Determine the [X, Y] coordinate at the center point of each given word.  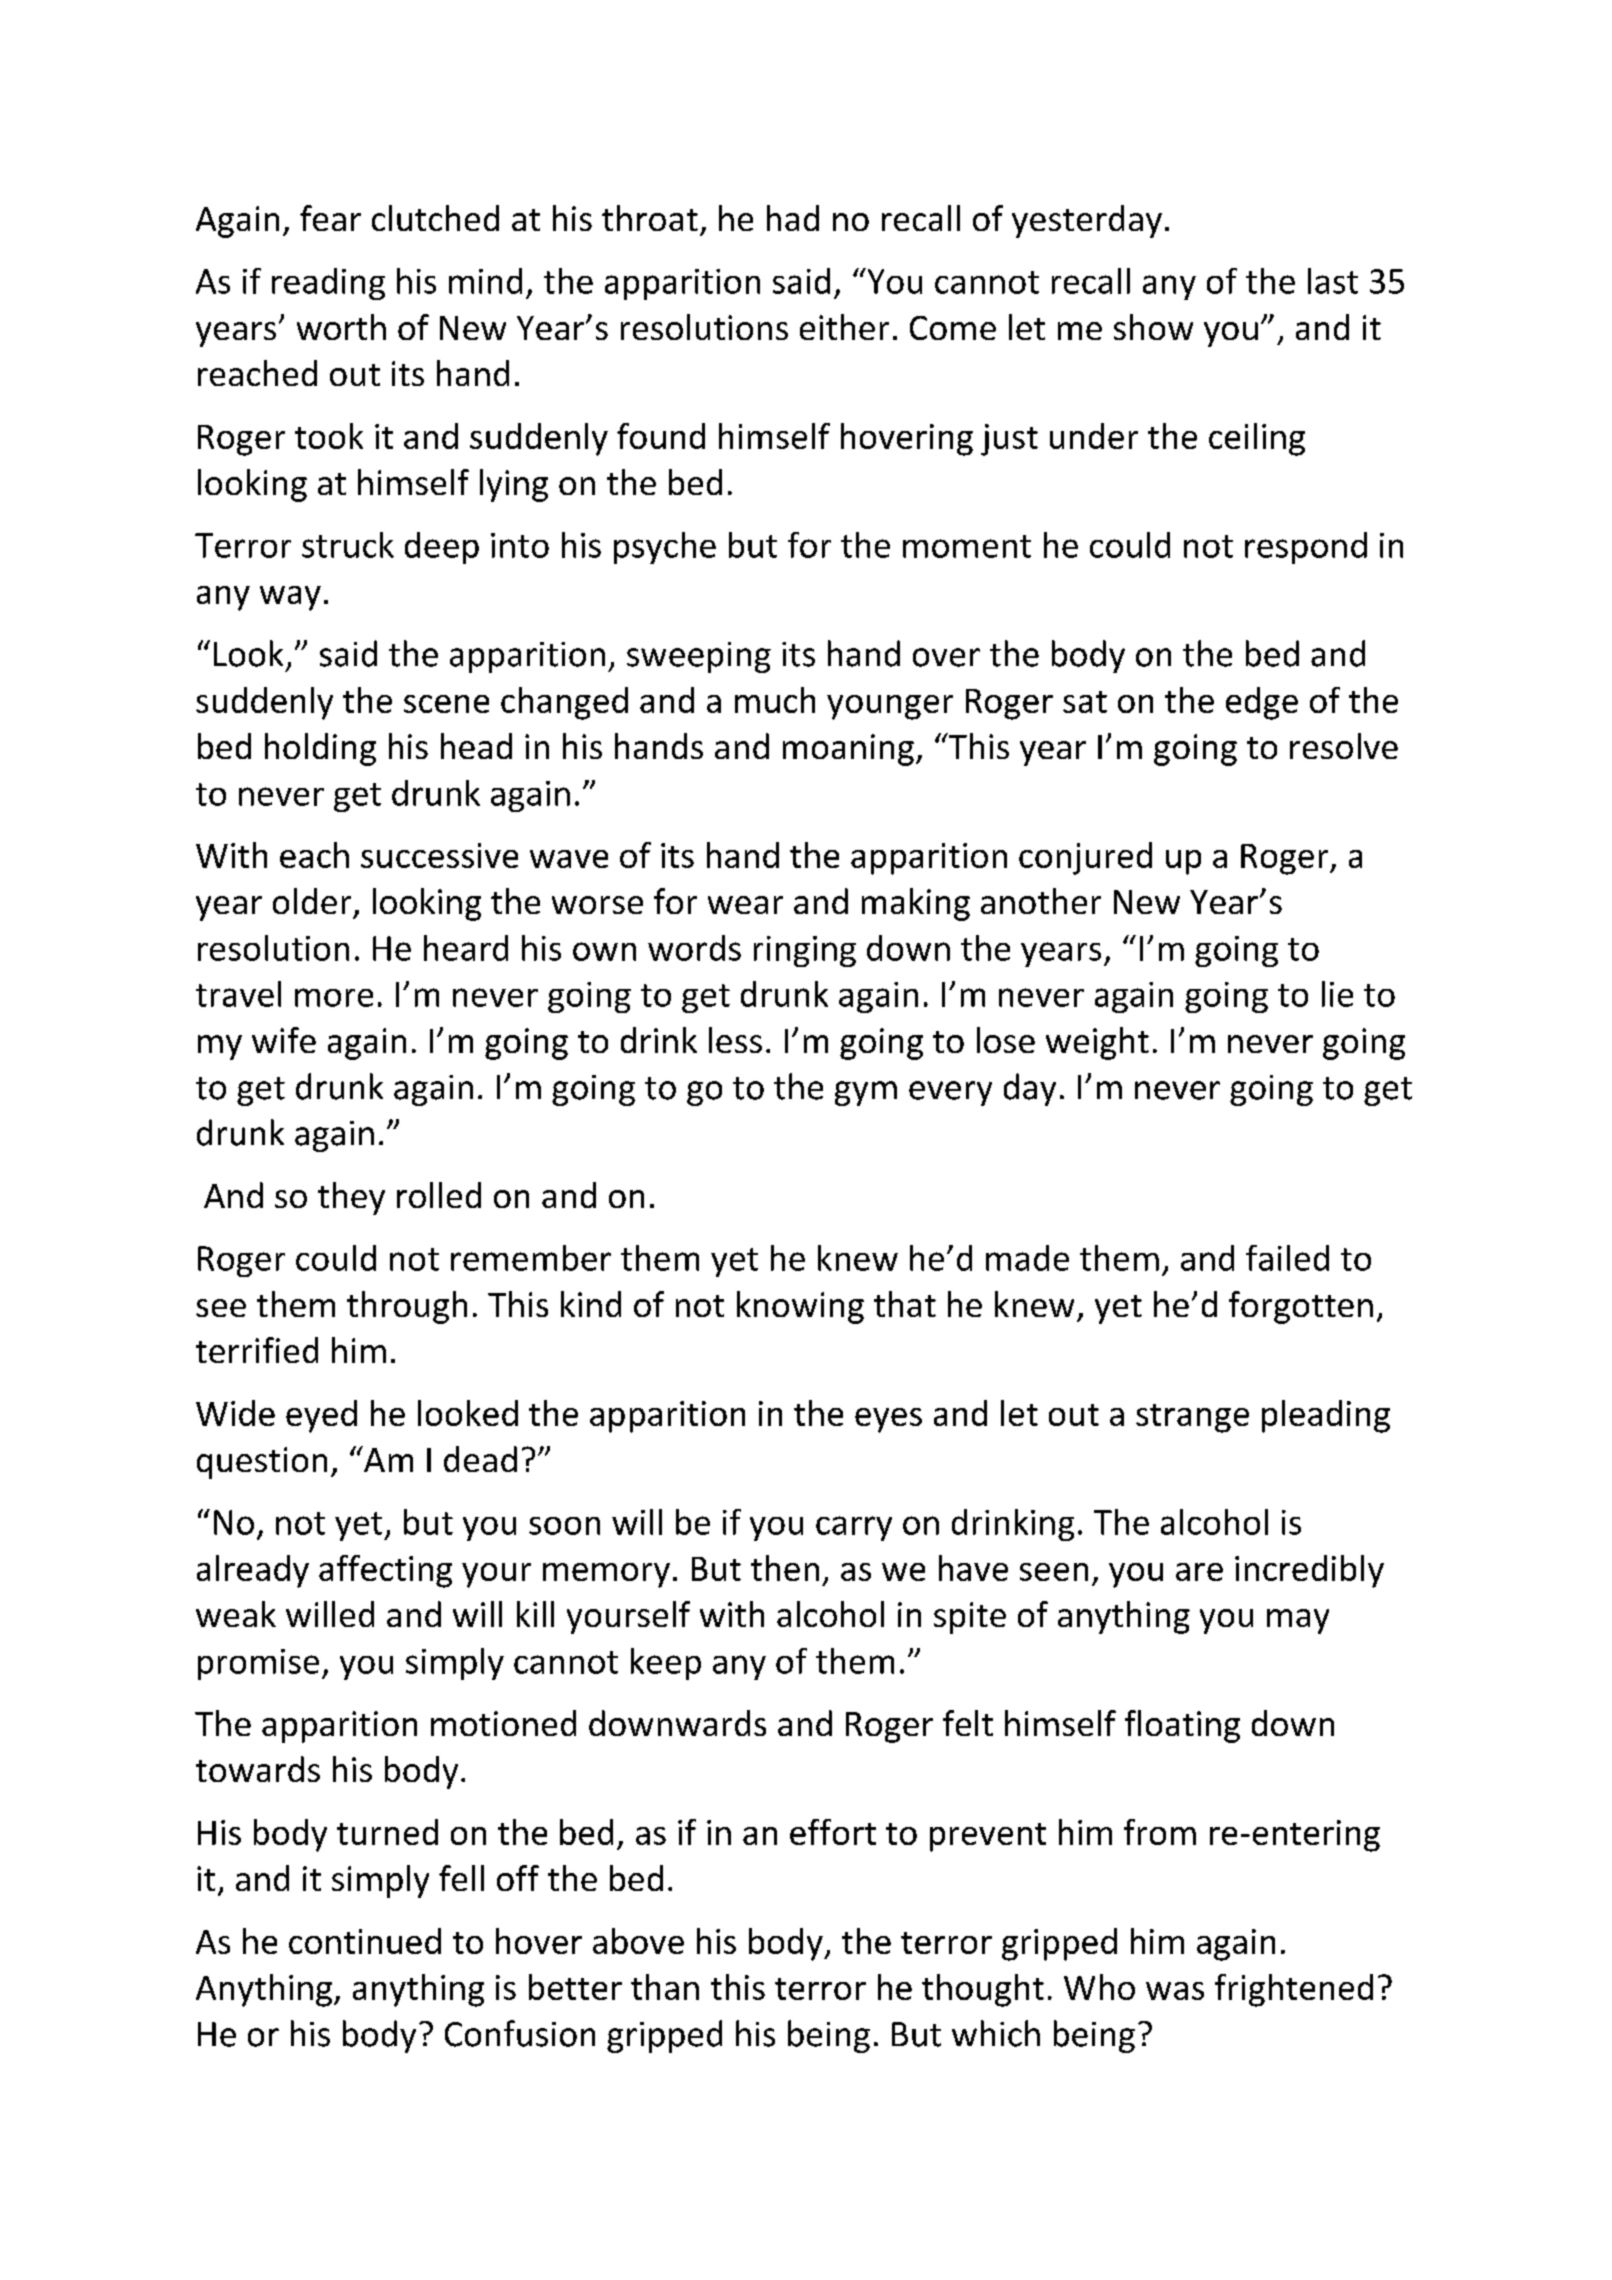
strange [1192, 1418]
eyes [888, 1420]
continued [365, 1941]
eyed [321, 1416]
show [1153, 327]
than [665, 1987]
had [793, 218]
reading [328, 284]
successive [439, 855]
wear [745, 905]
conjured [1085, 858]
